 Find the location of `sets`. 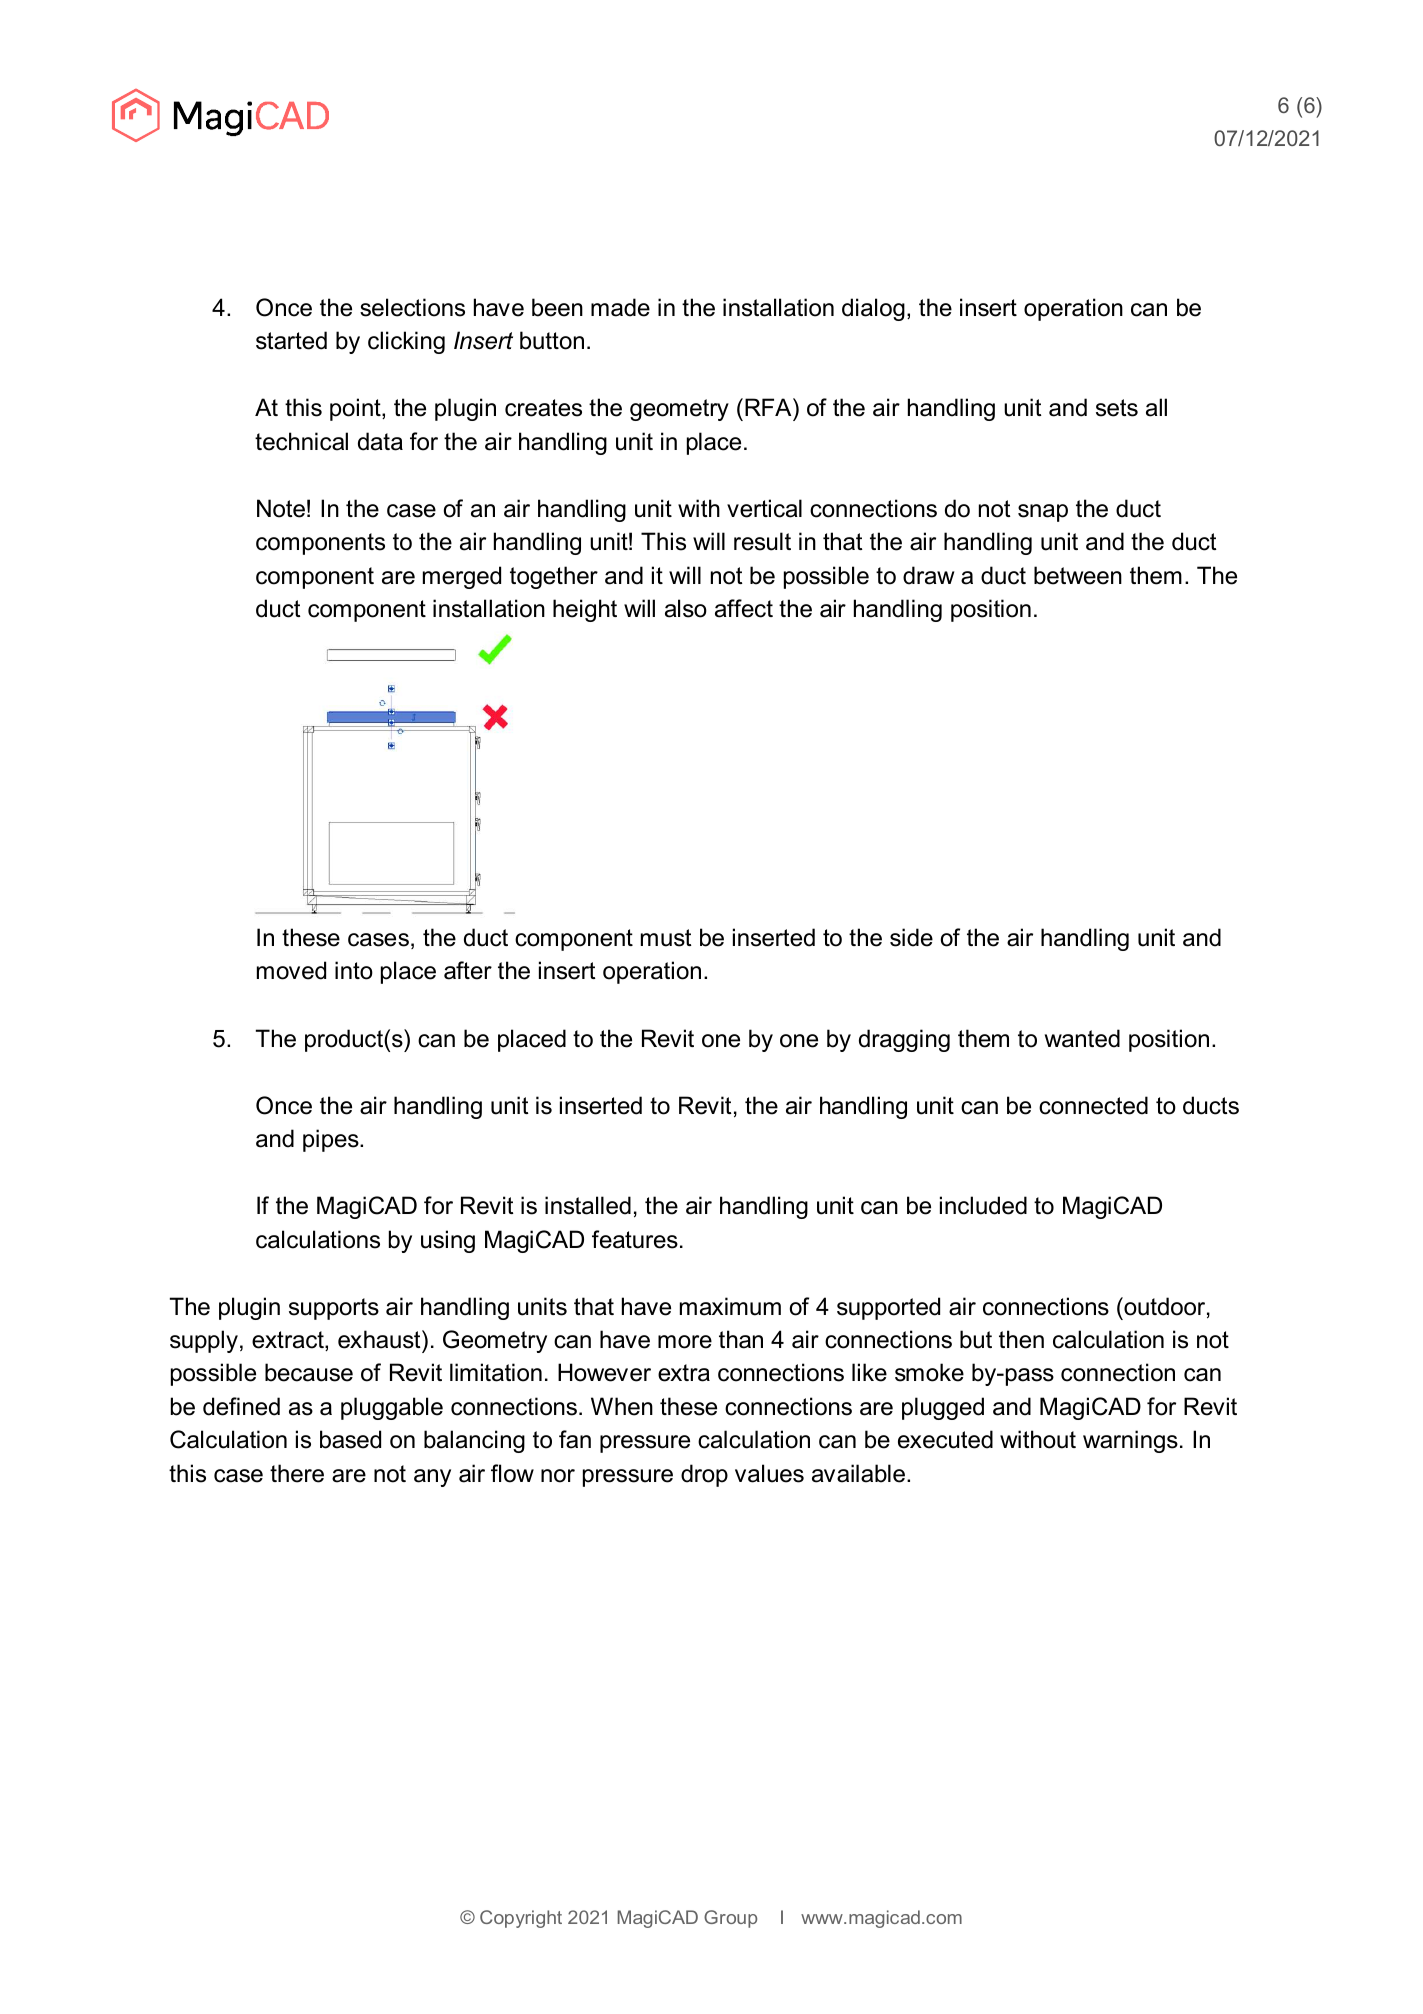

sets is located at coordinates (1117, 408).
